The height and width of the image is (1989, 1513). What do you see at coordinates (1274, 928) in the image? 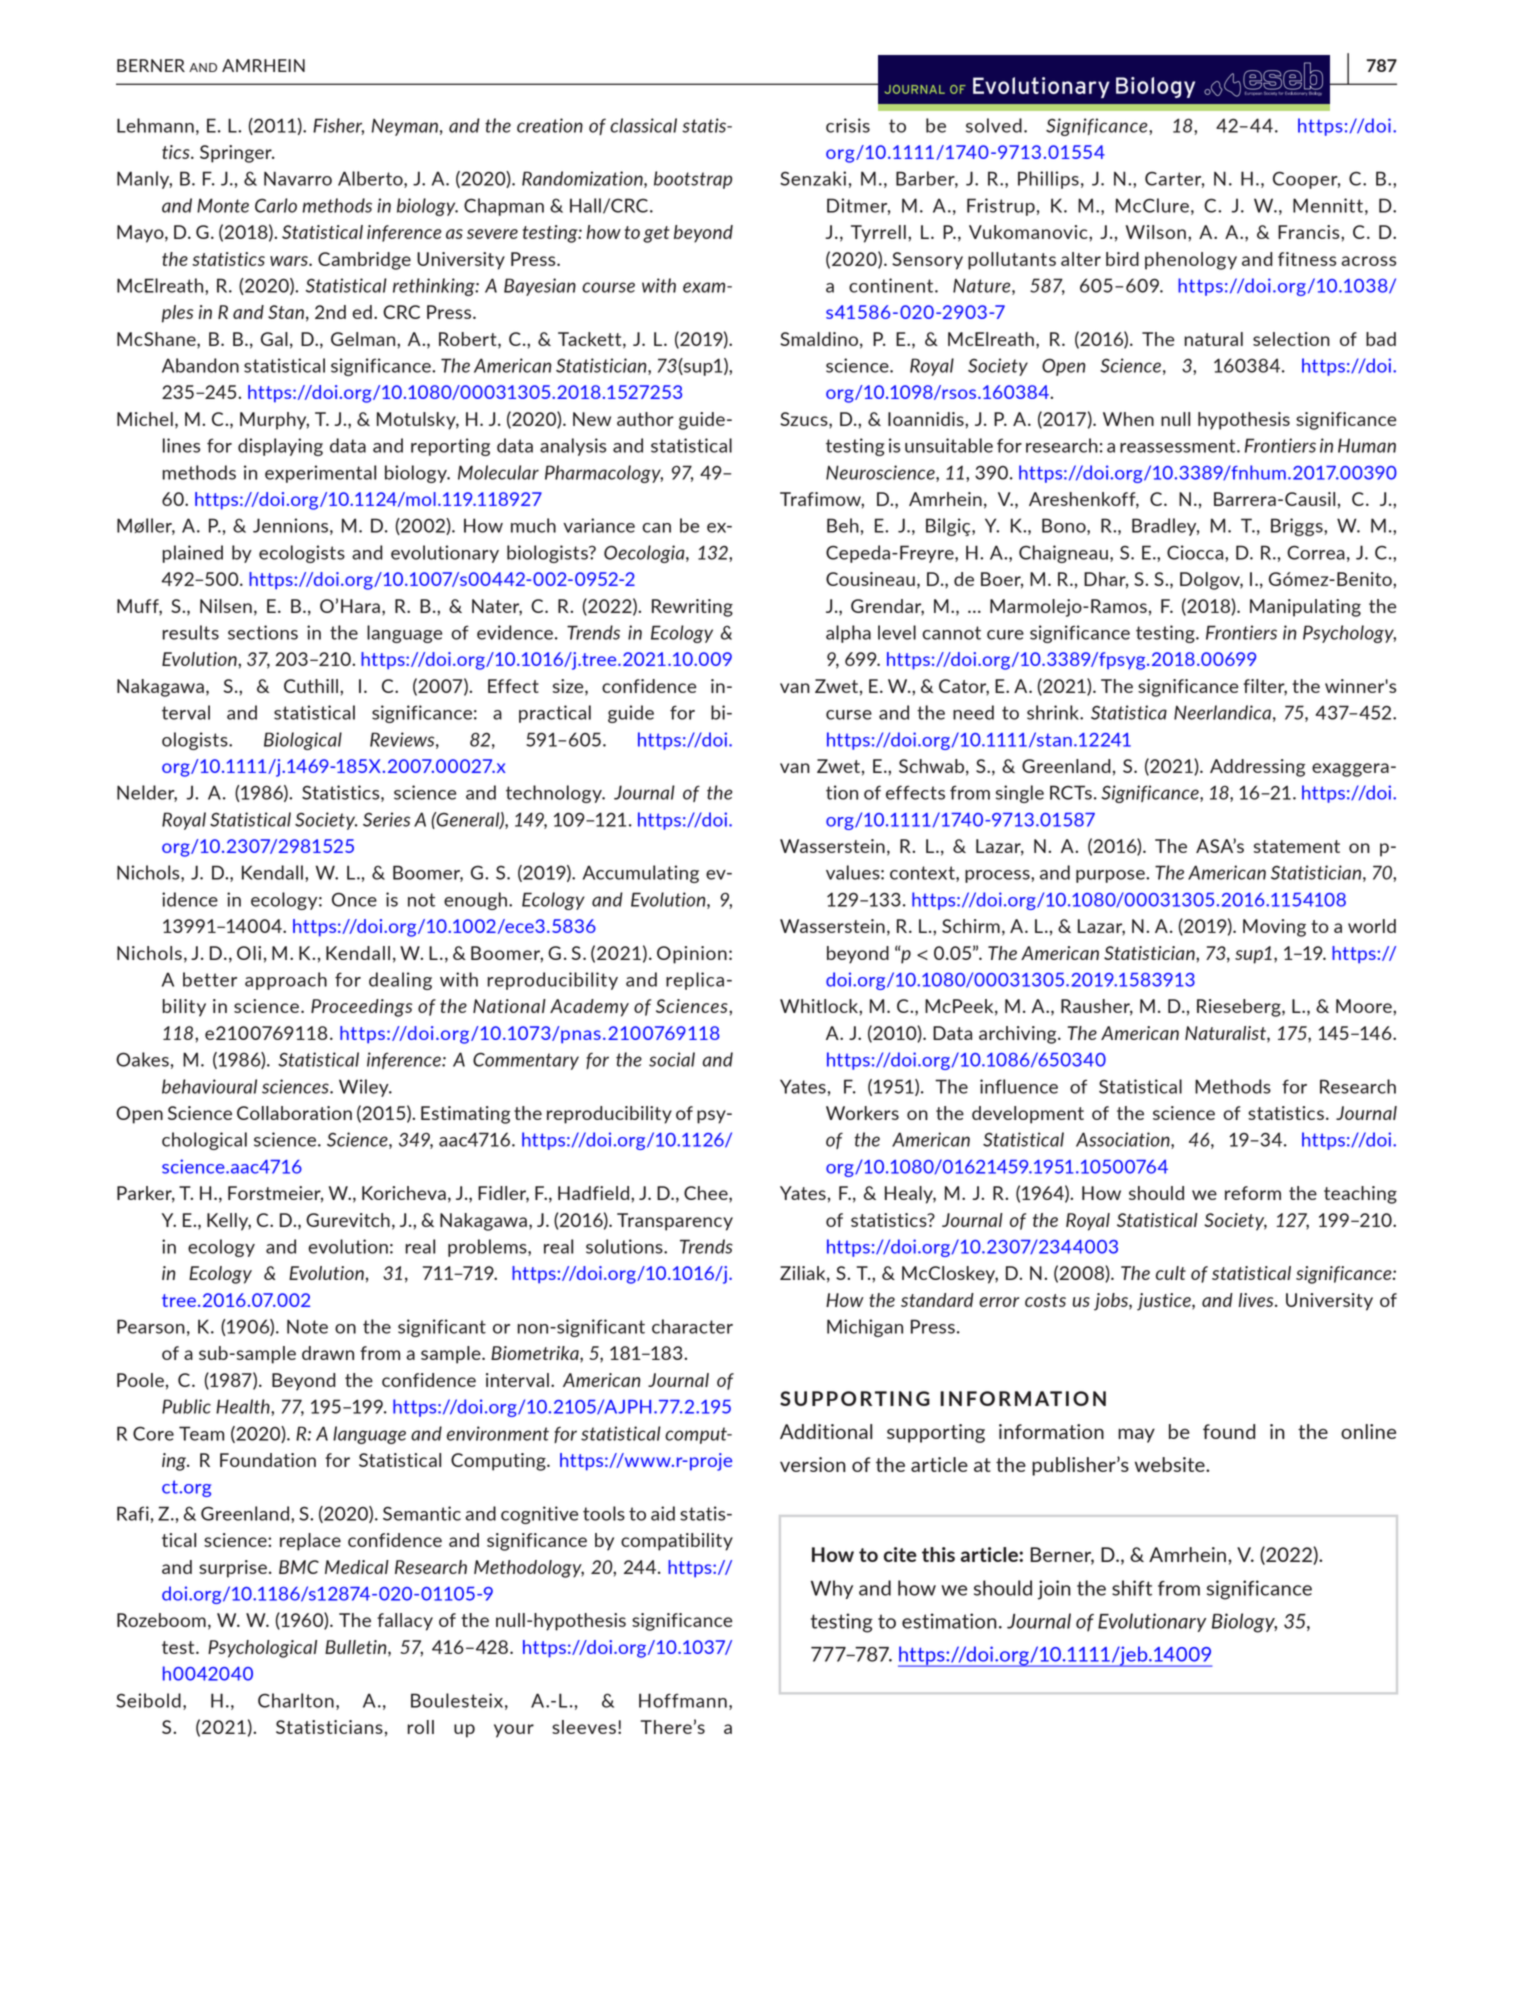
I see `Moving` at bounding box center [1274, 928].
